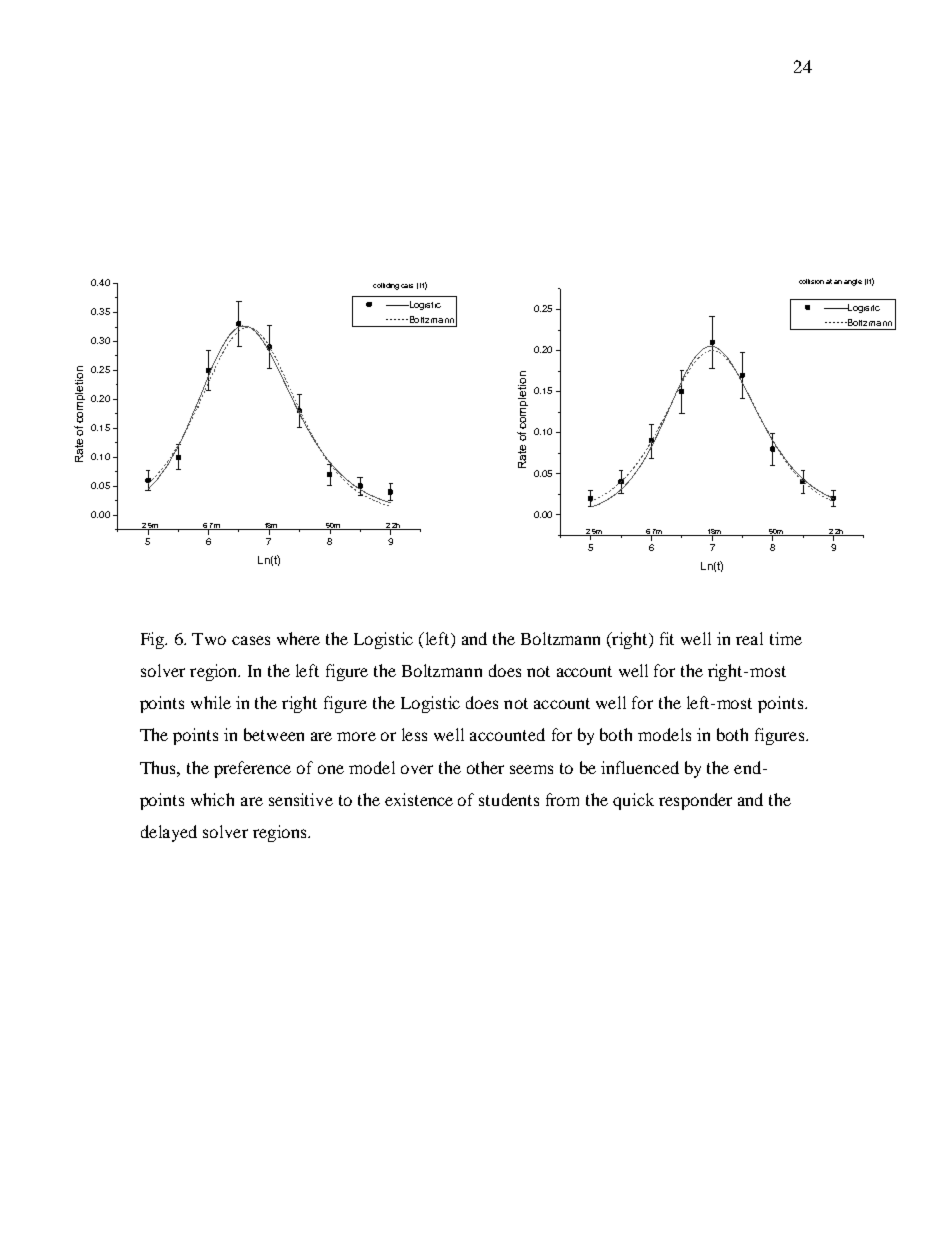 The width and height of the screenshot is (952, 1233). What do you see at coordinates (386, 286) in the screenshot?
I see `colliding` at bounding box center [386, 286].
